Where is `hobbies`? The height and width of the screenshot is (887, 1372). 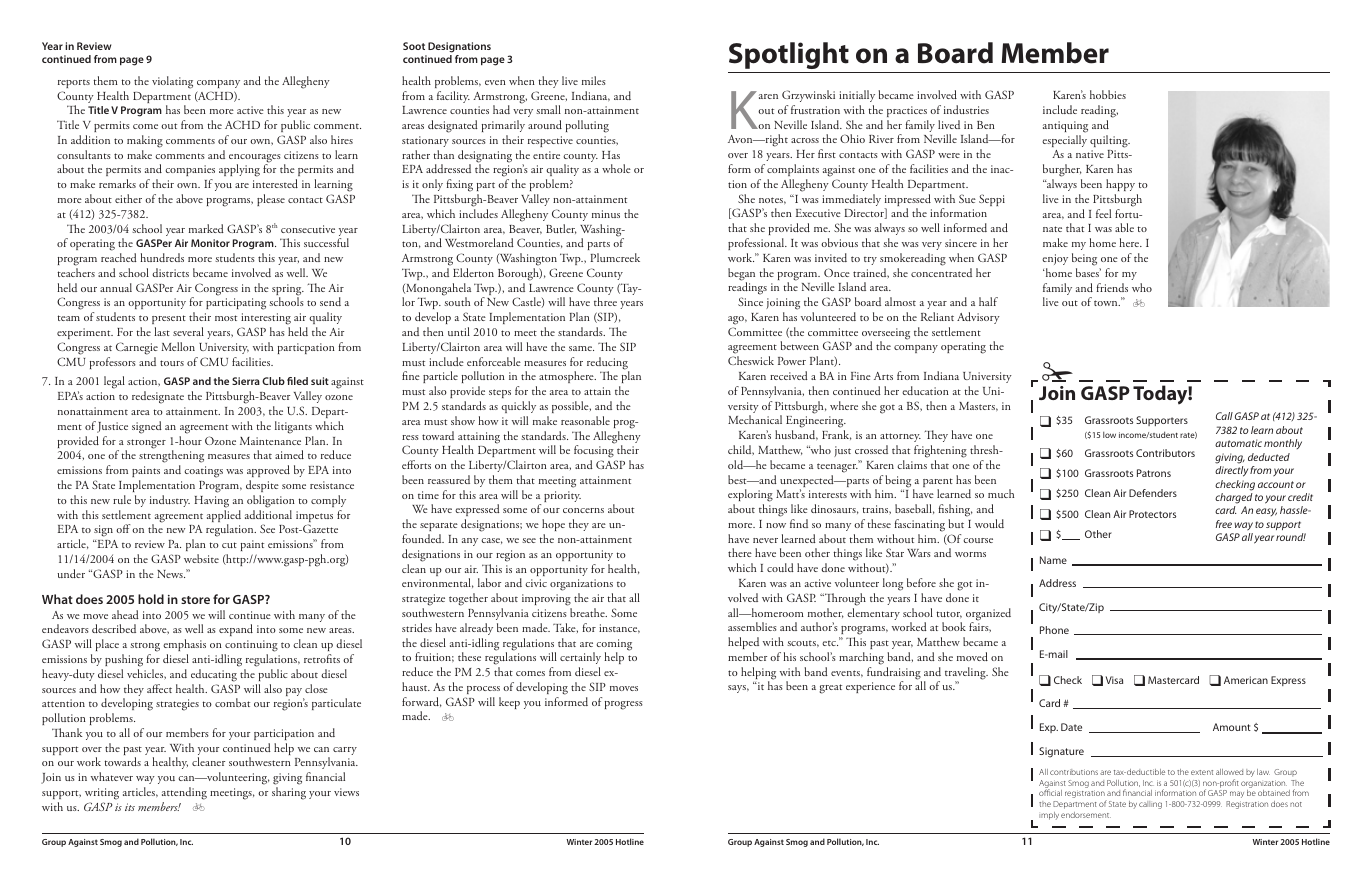 hobbies is located at coordinates (1108, 94).
